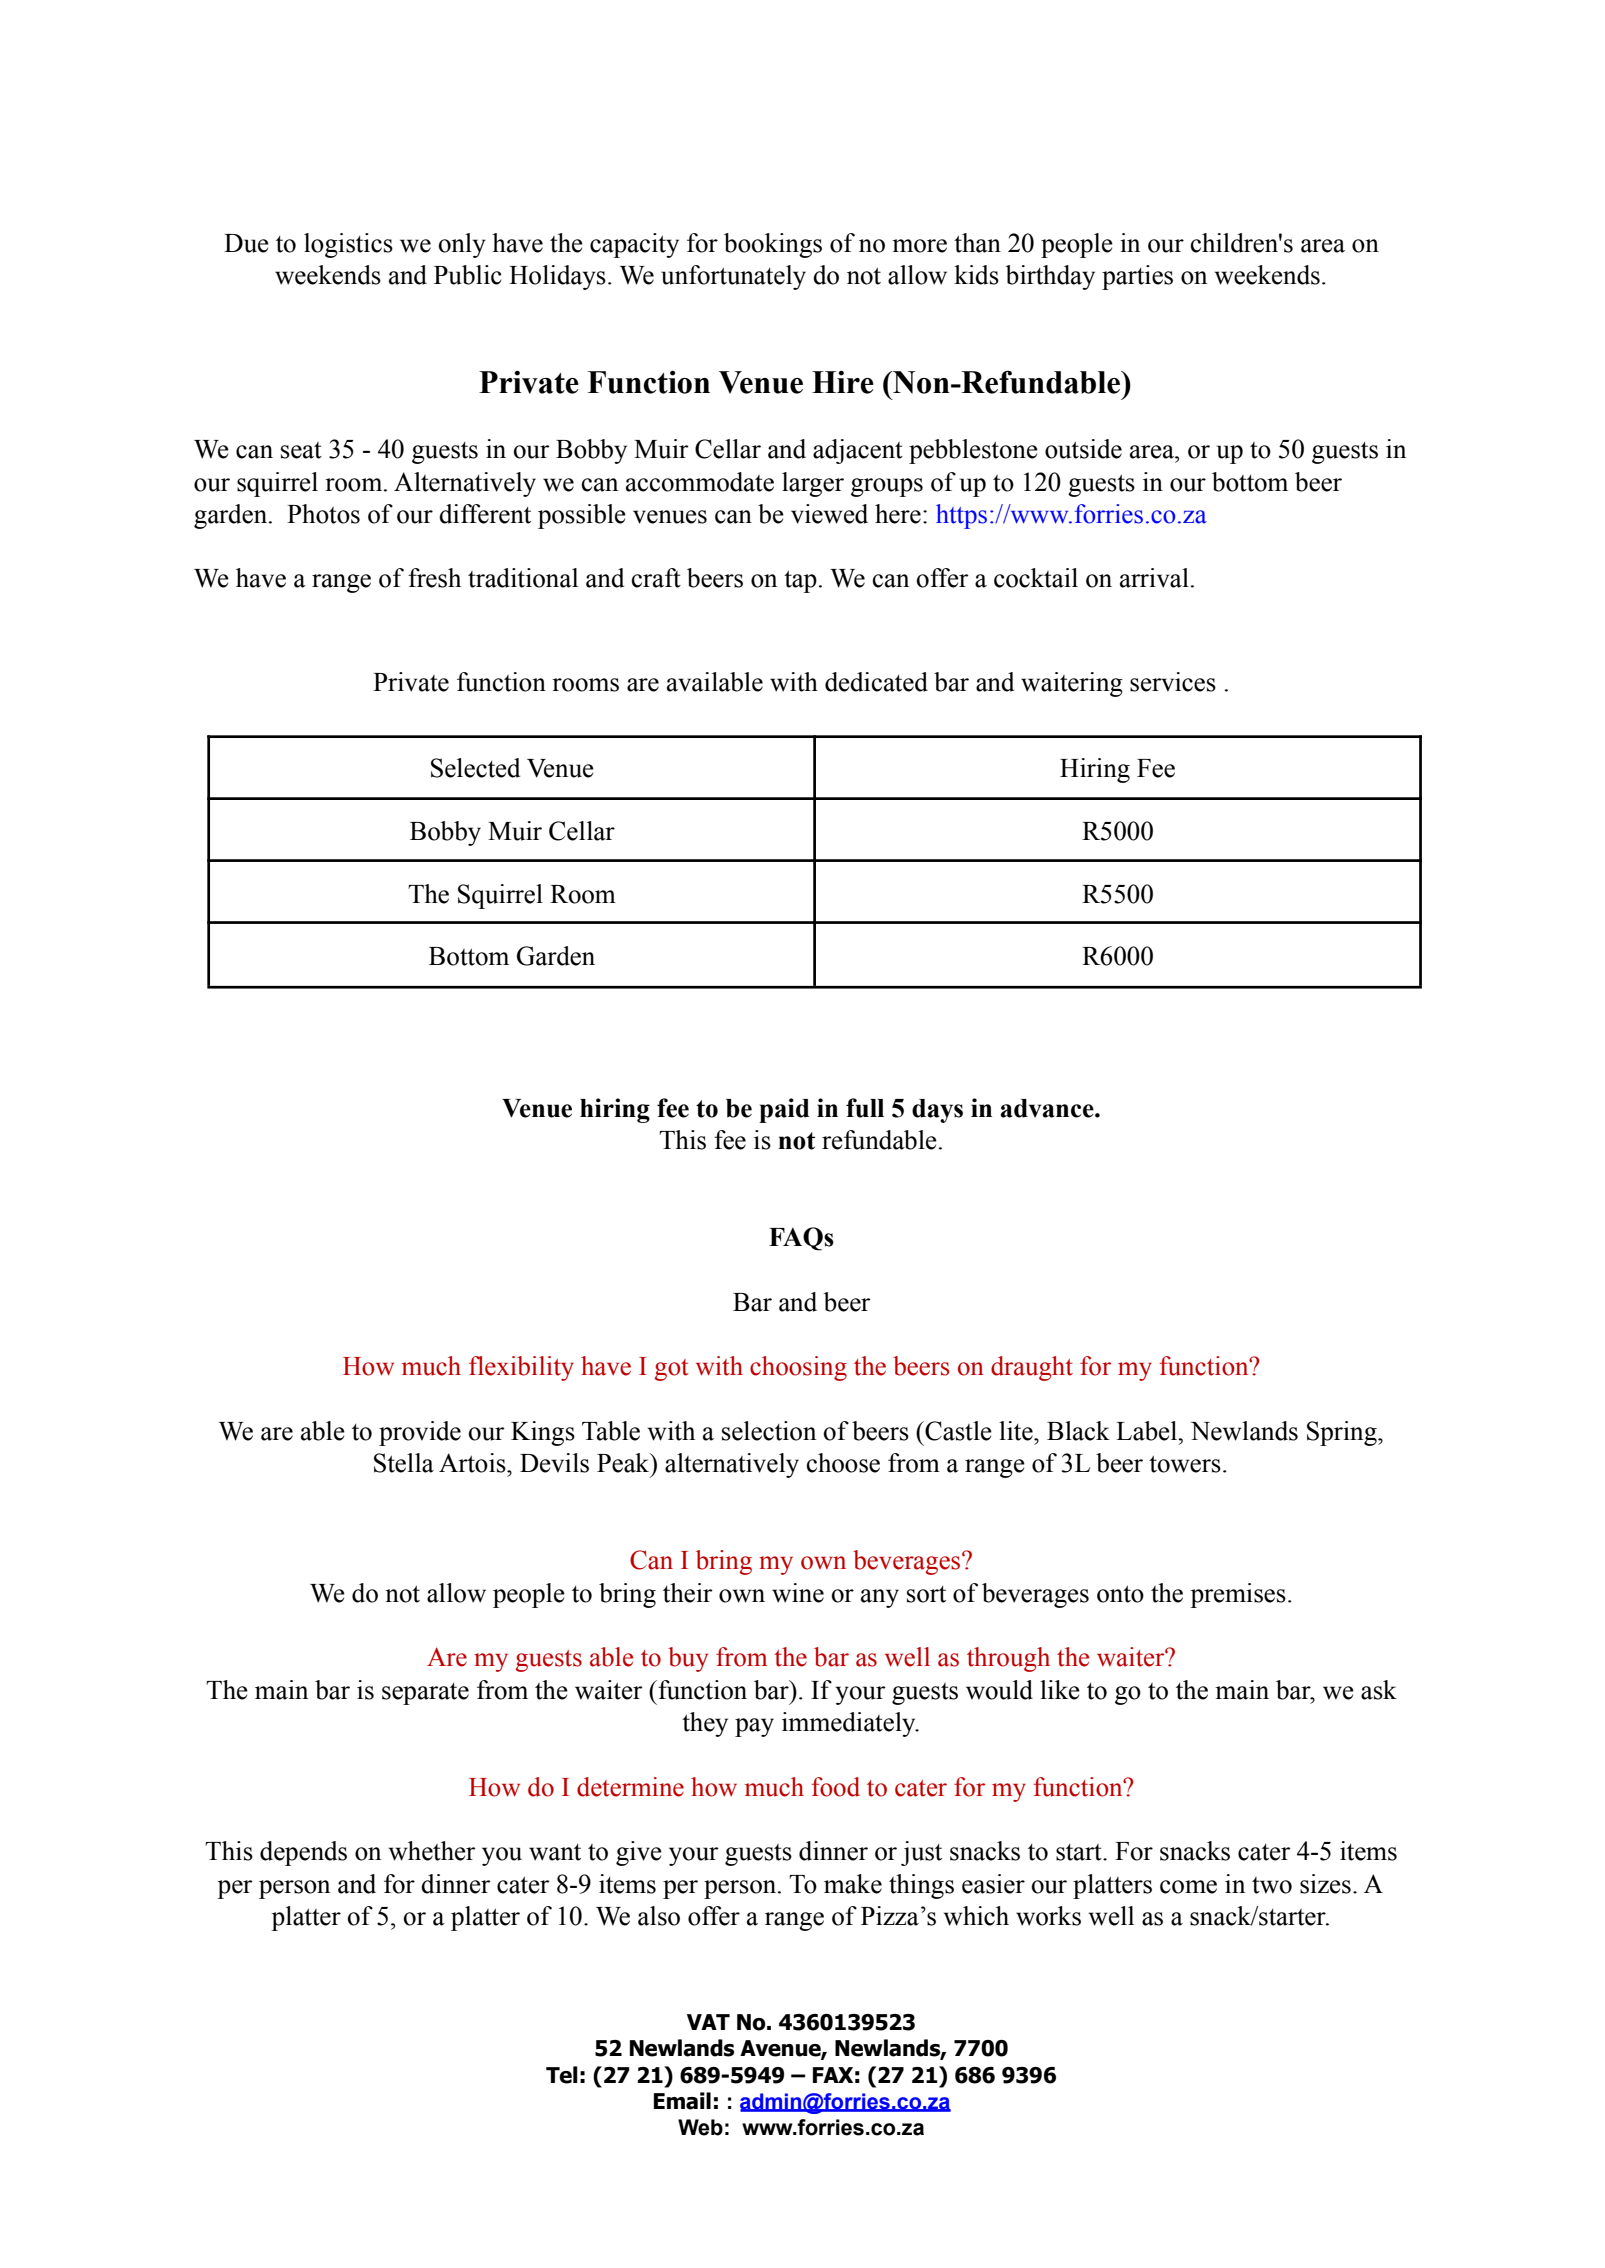 This image has width=1605, height=2268. I want to click on paid, so click(784, 1110).
